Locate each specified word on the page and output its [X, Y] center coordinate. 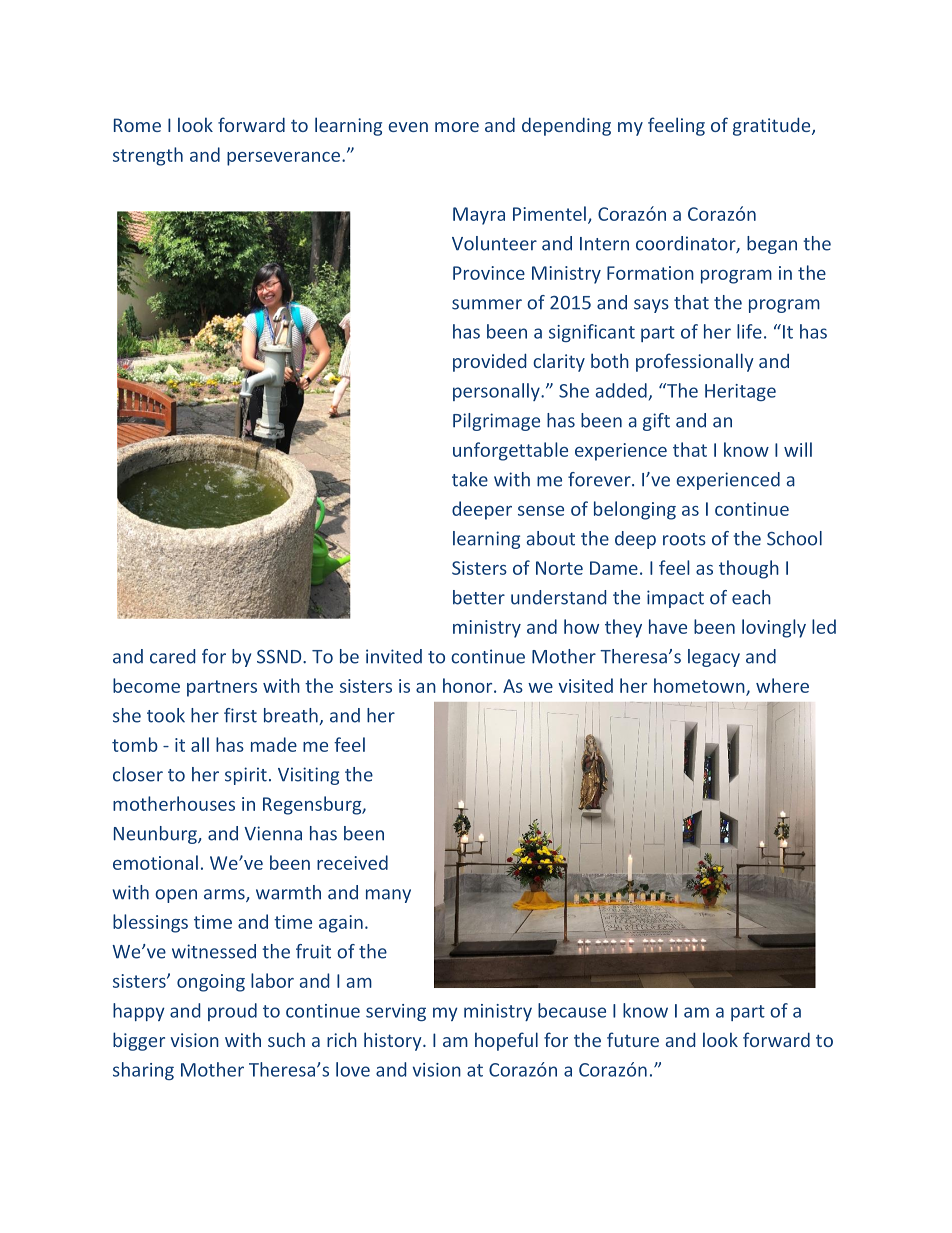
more [457, 127]
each [751, 597]
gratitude [773, 126]
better [479, 597]
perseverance [283, 159]
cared [172, 656]
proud [232, 1012]
